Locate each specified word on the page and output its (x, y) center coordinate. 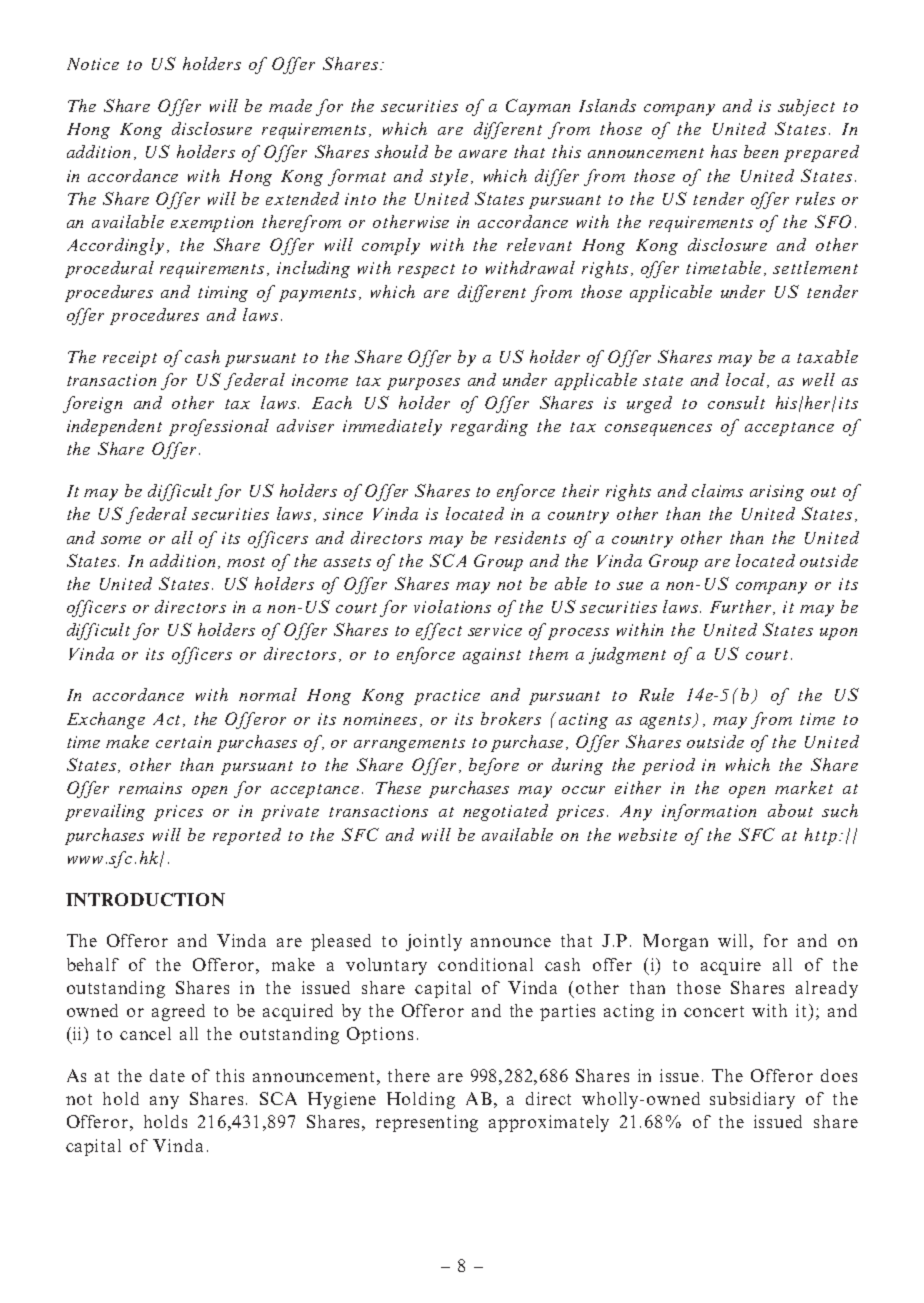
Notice (93, 64)
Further (742, 607)
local (747, 380)
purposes (423, 384)
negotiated (505, 812)
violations (452, 606)
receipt (130, 359)
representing (427, 1123)
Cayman (538, 107)
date (167, 1075)
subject (806, 107)
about (790, 810)
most (246, 562)
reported (247, 836)
